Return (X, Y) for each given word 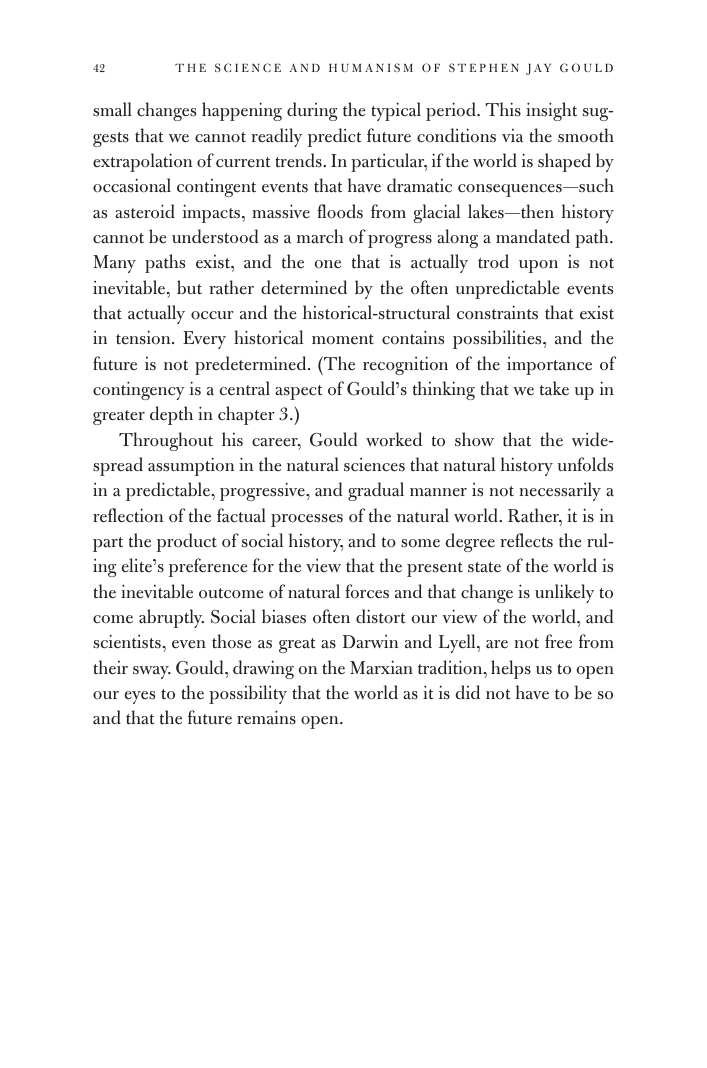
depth (171, 415)
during (312, 111)
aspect (298, 392)
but (189, 287)
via (512, 135)
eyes (139, 697)
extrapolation (142, 162)
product (187, 542)
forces (367, 591)
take (554, 388)
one (328, 264)
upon (538, 266)
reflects (526, 540)
